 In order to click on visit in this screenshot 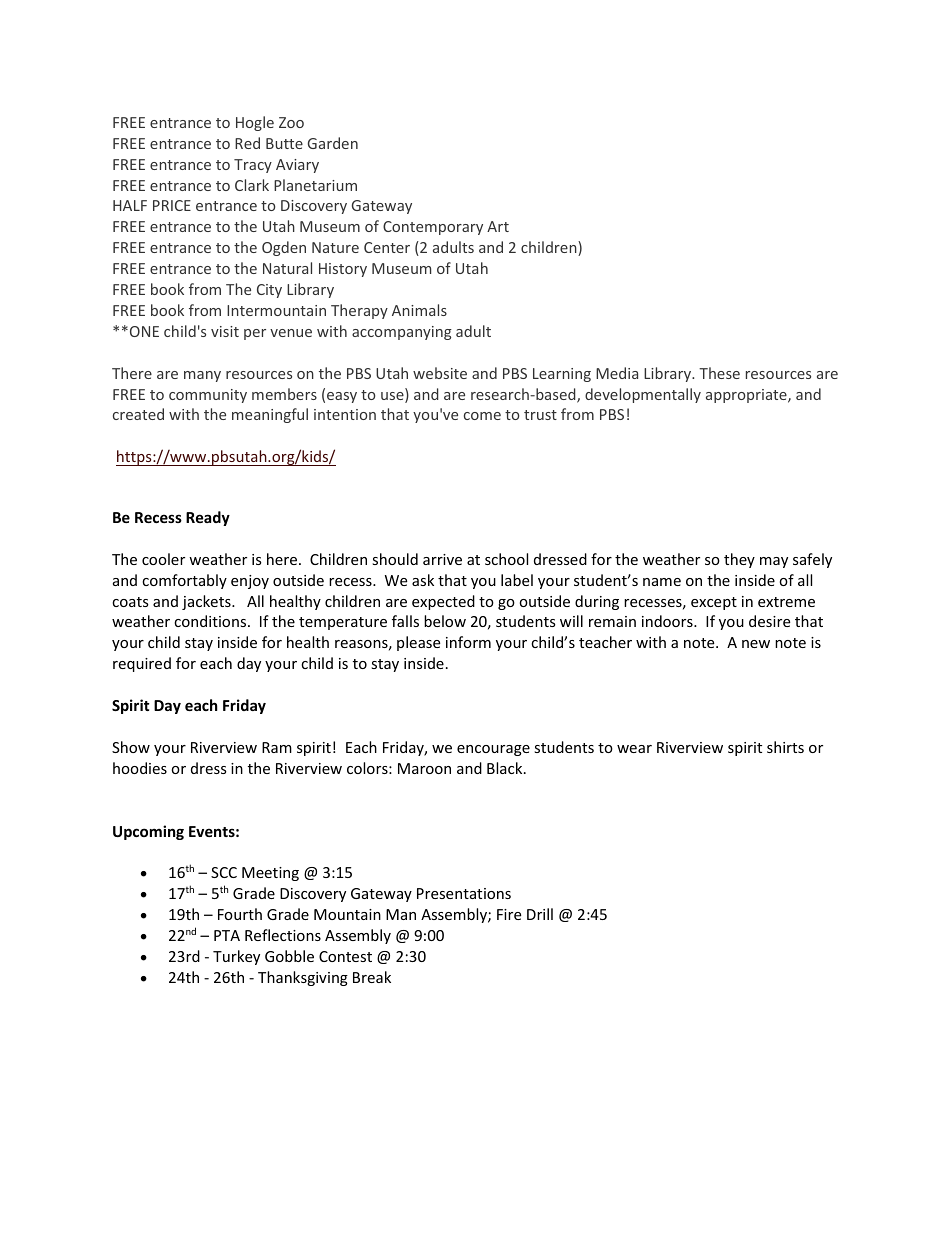, I will do `click(225, 331)`.
